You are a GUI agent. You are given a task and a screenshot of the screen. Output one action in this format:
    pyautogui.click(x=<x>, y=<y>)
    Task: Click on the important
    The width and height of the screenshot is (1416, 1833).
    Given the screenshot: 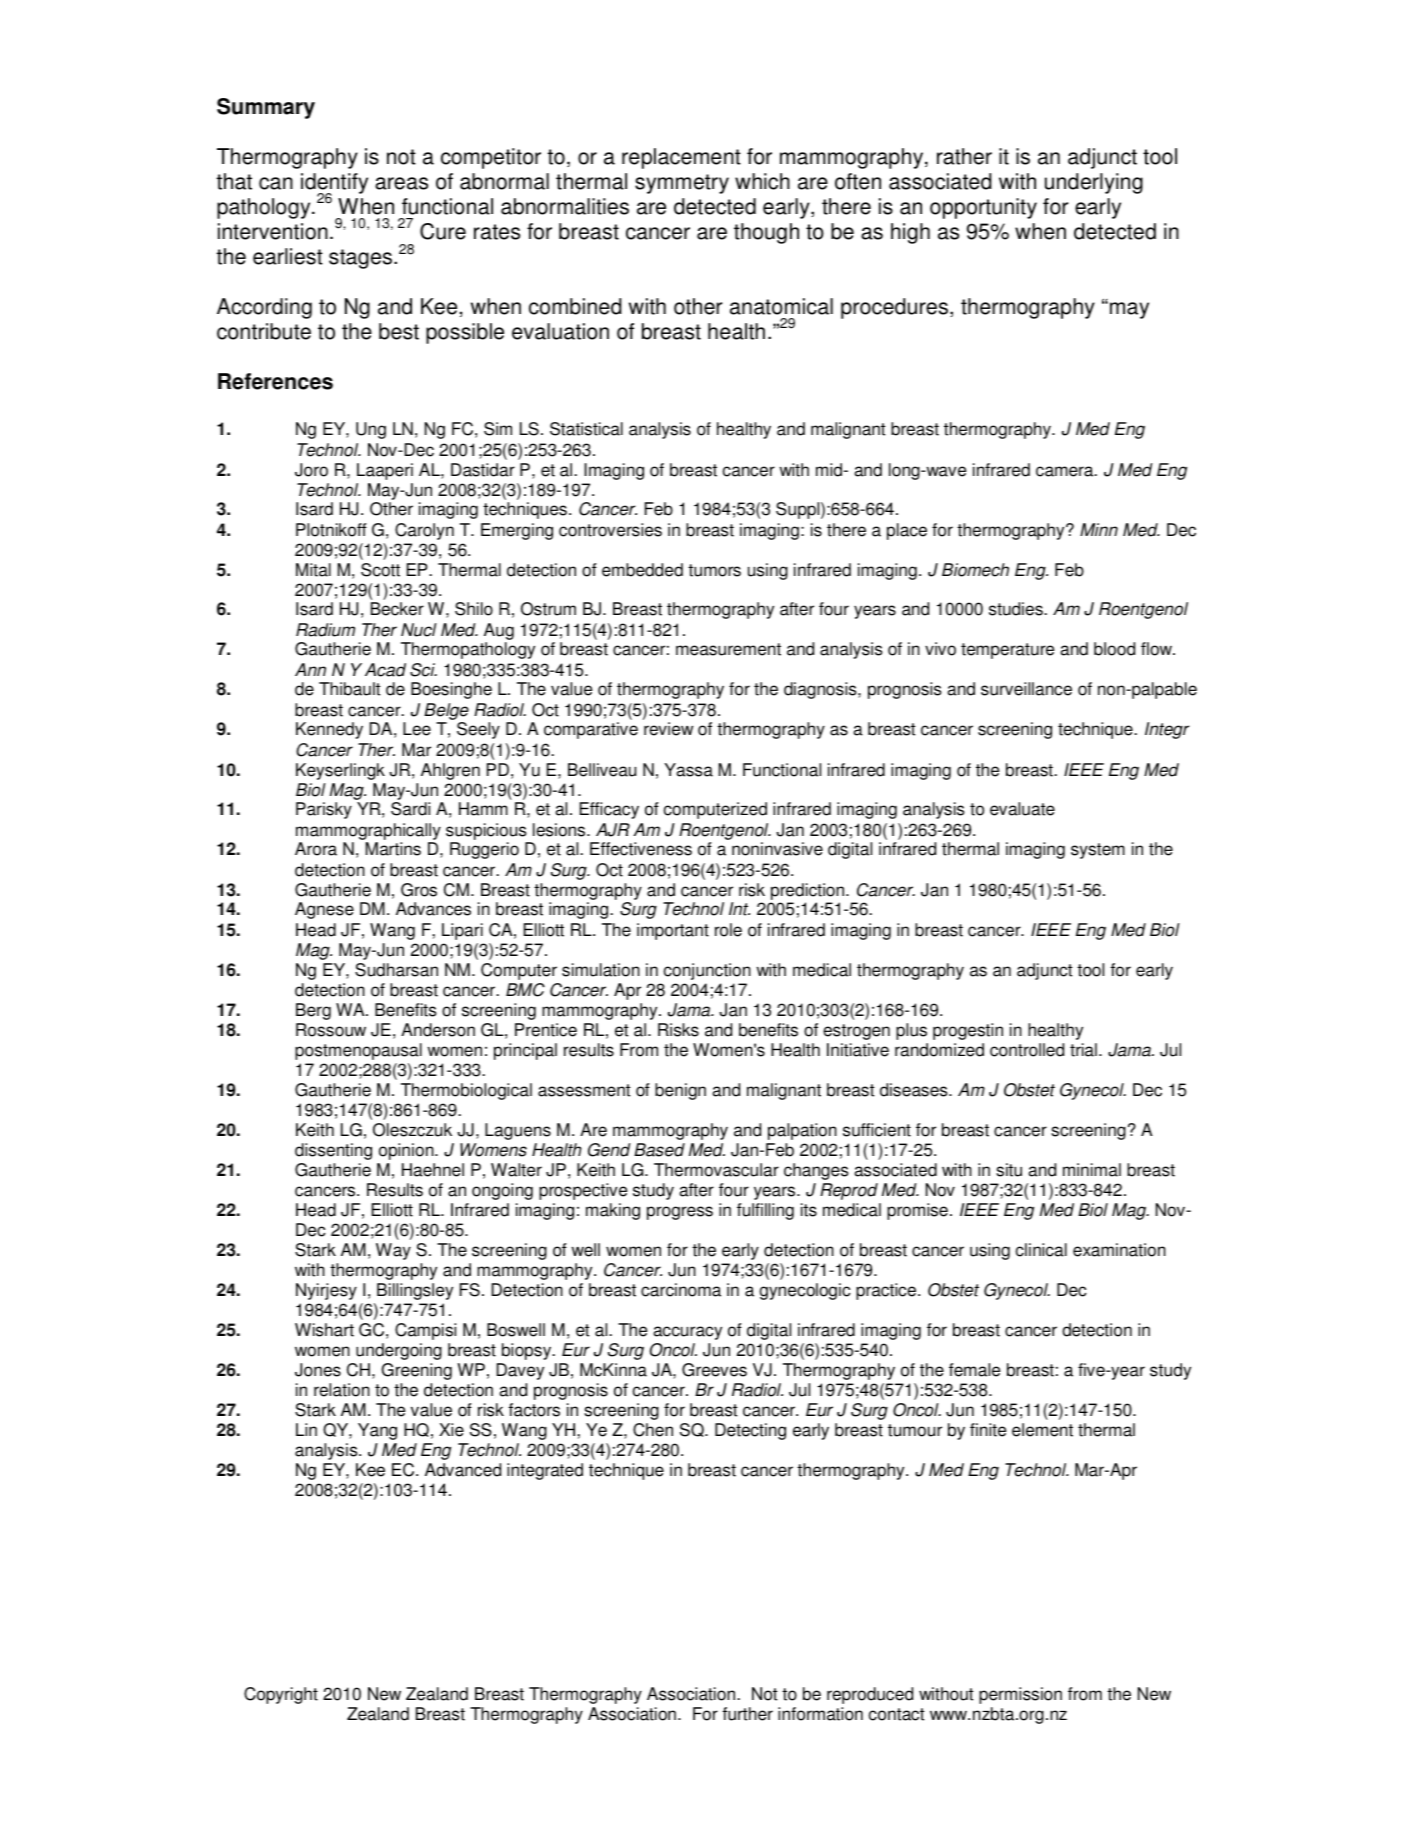 What is the action you would take?
    pyautogui.click(x=673, y=931)
